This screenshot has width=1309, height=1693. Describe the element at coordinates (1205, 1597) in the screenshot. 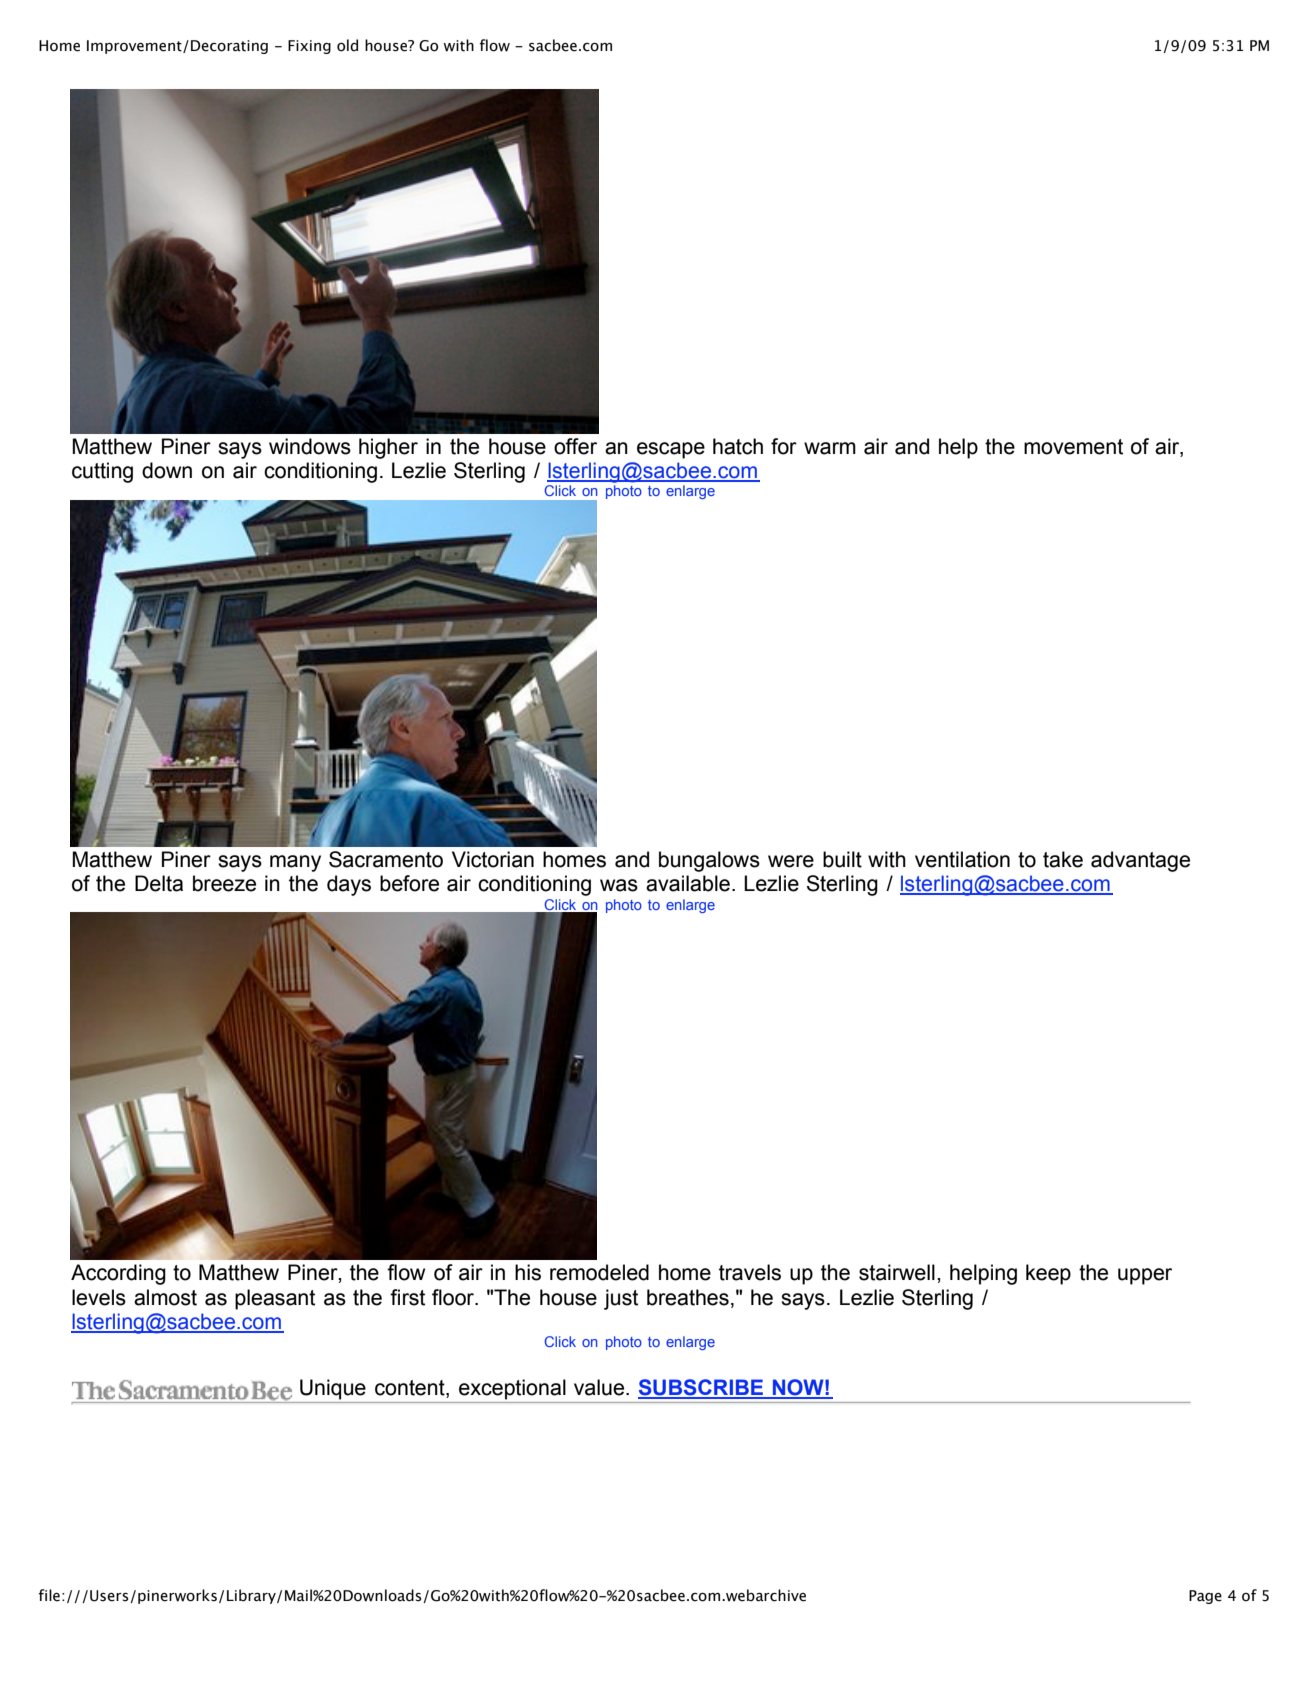

I see `Page` at that location.
